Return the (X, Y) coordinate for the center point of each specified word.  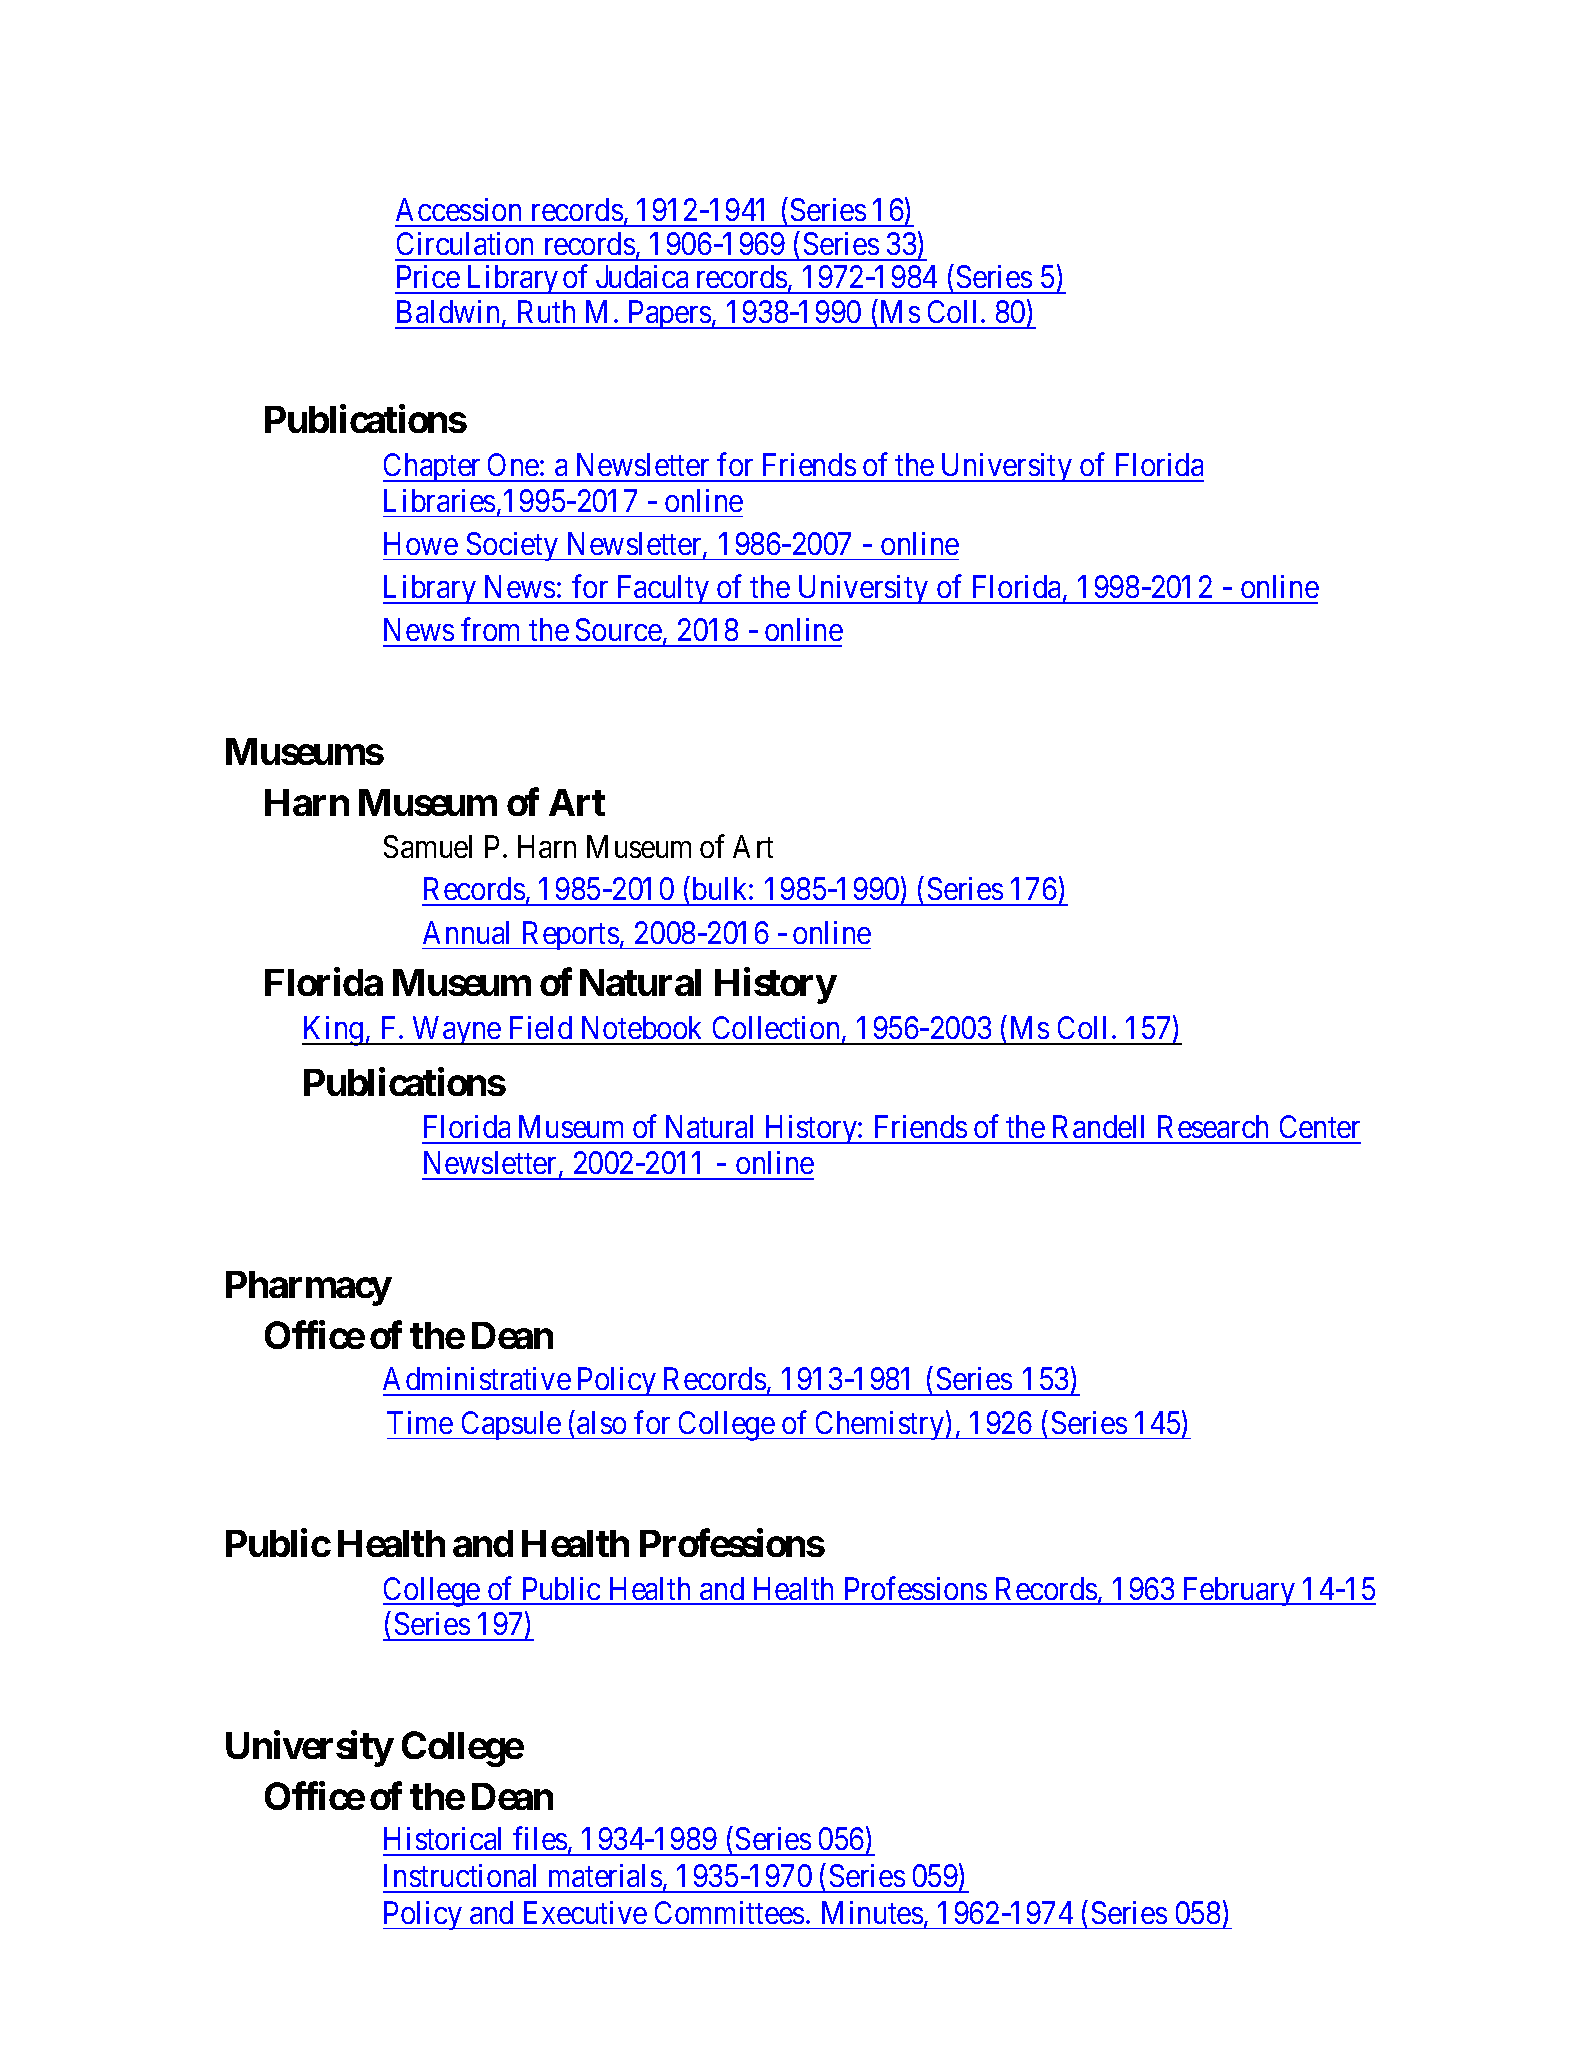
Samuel (428, 846)
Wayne (456, 1031)
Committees (729, 1912)
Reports (569, 935)
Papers (669, 314)
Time (420, 1422)
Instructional (460, 1875)
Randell (1098, 1126)
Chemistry (879, 1425)
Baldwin (450, 313)
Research (1213, 1126)
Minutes (872, 1912)
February (1239, 1591)
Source (619, 629)
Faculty (663, 589)
